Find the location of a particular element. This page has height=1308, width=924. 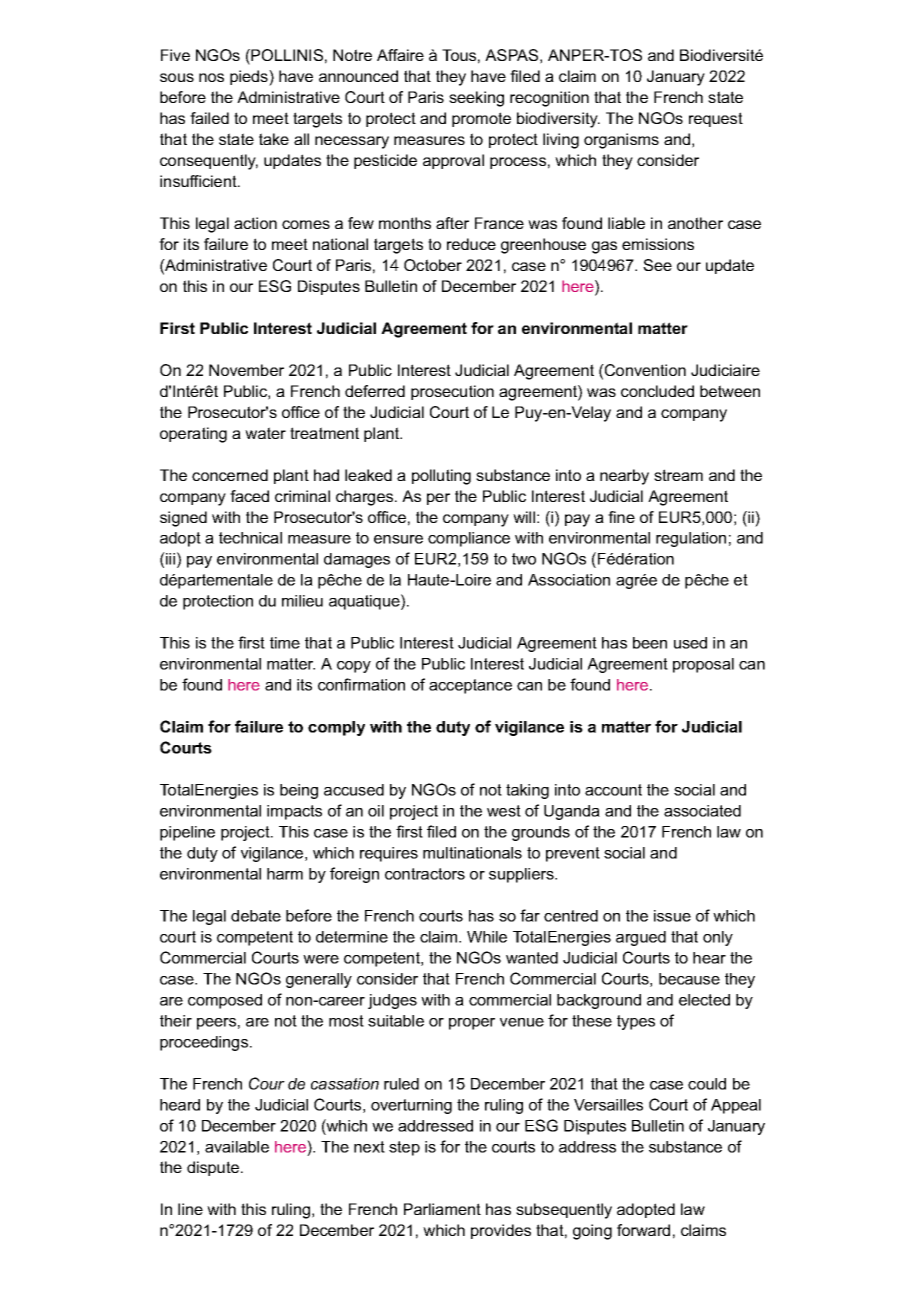

debate is located at coordinates (256, 916).
